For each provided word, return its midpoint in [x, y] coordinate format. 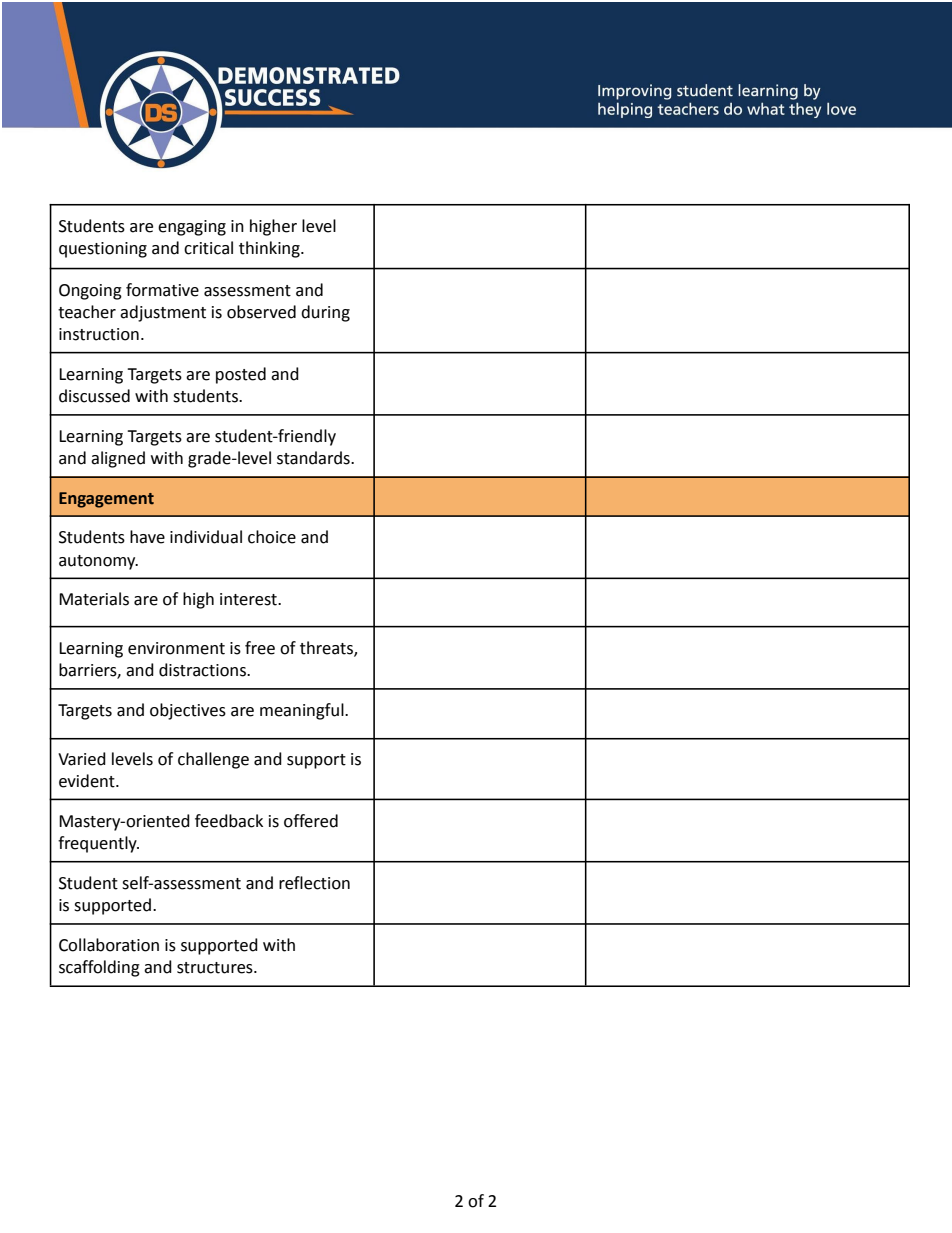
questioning [103, 250]
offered [311, 821]
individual [206, 537]
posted [241, 375]
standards [314, 458]
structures [216, 968]
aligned [118, 459]
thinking [270, 249]
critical [208, 248]
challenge [213, 760]
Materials [94, 599]
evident [88, 781]
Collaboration [109, 945]
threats [327, 649]
